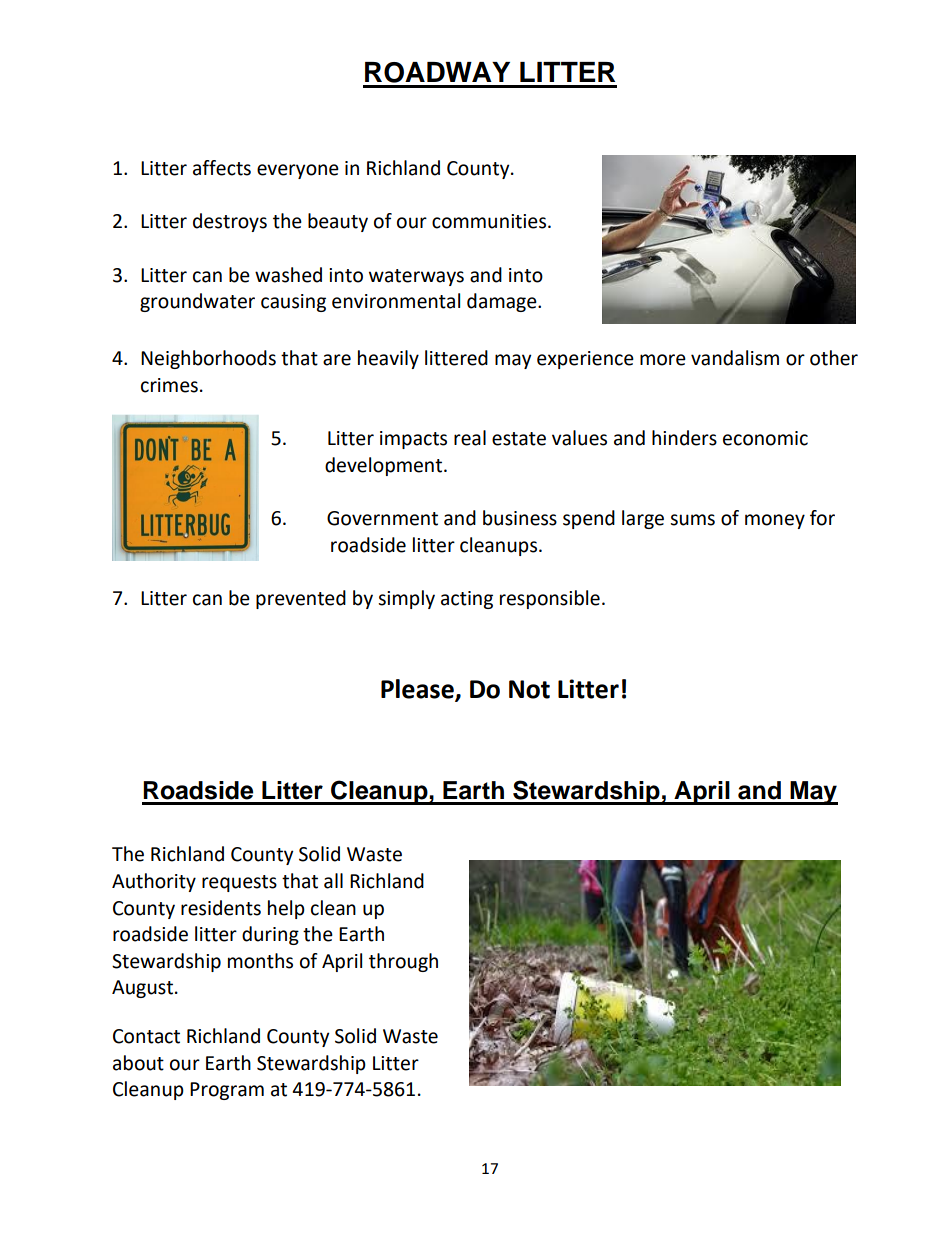 The height and width of the screenshot is (1233, 952). What do you see at coordinates (520, 518) in the screenshot?
I see `business` at bounding box center [520, 518].
